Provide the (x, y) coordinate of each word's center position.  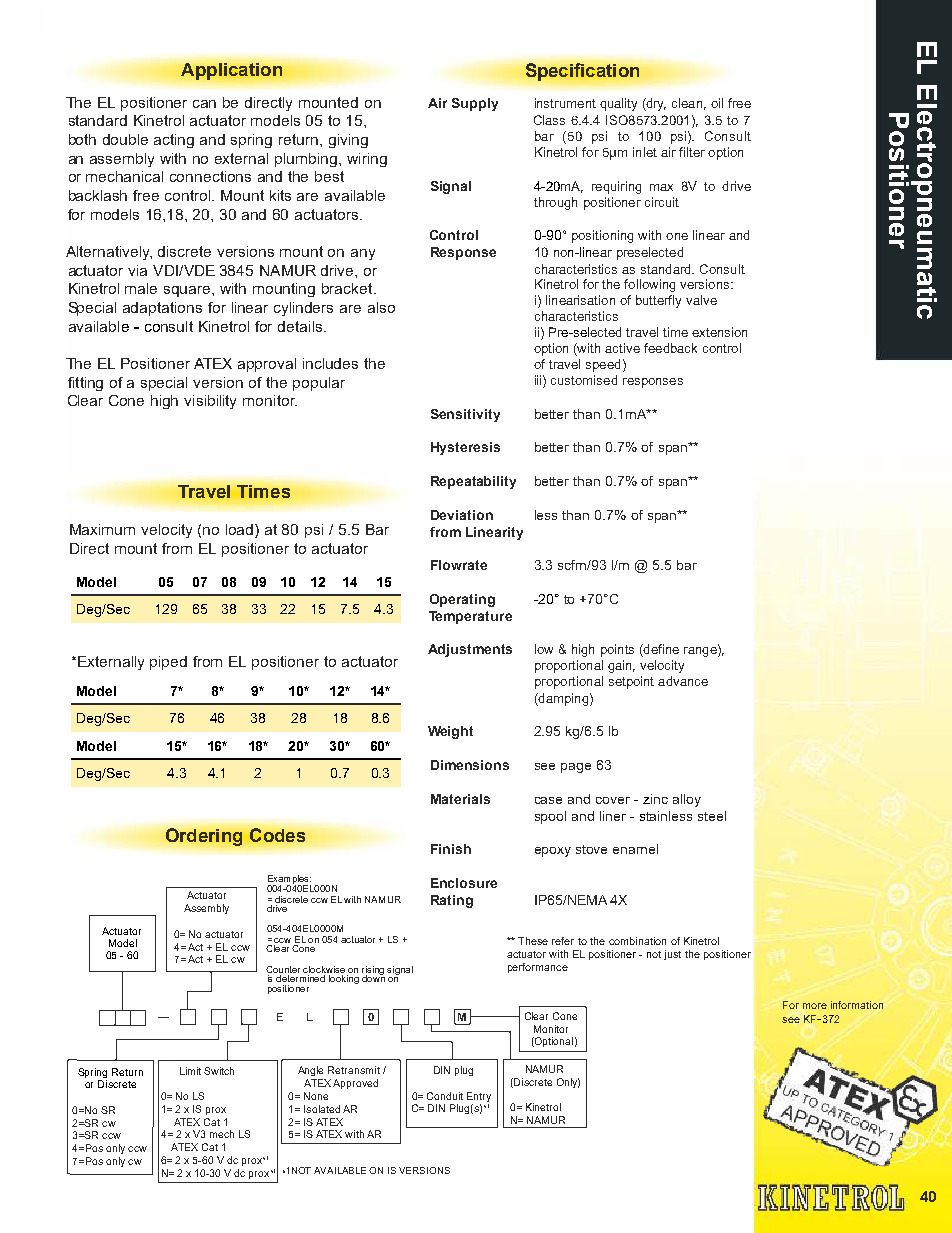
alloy (687, 800)
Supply (475, 104)
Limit (190, 1071)
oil (717, 103)
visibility (210, 402)
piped (168, 663)
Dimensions (470, 765)
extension (719, 332)
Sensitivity (465, 415)
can (204, 104)
